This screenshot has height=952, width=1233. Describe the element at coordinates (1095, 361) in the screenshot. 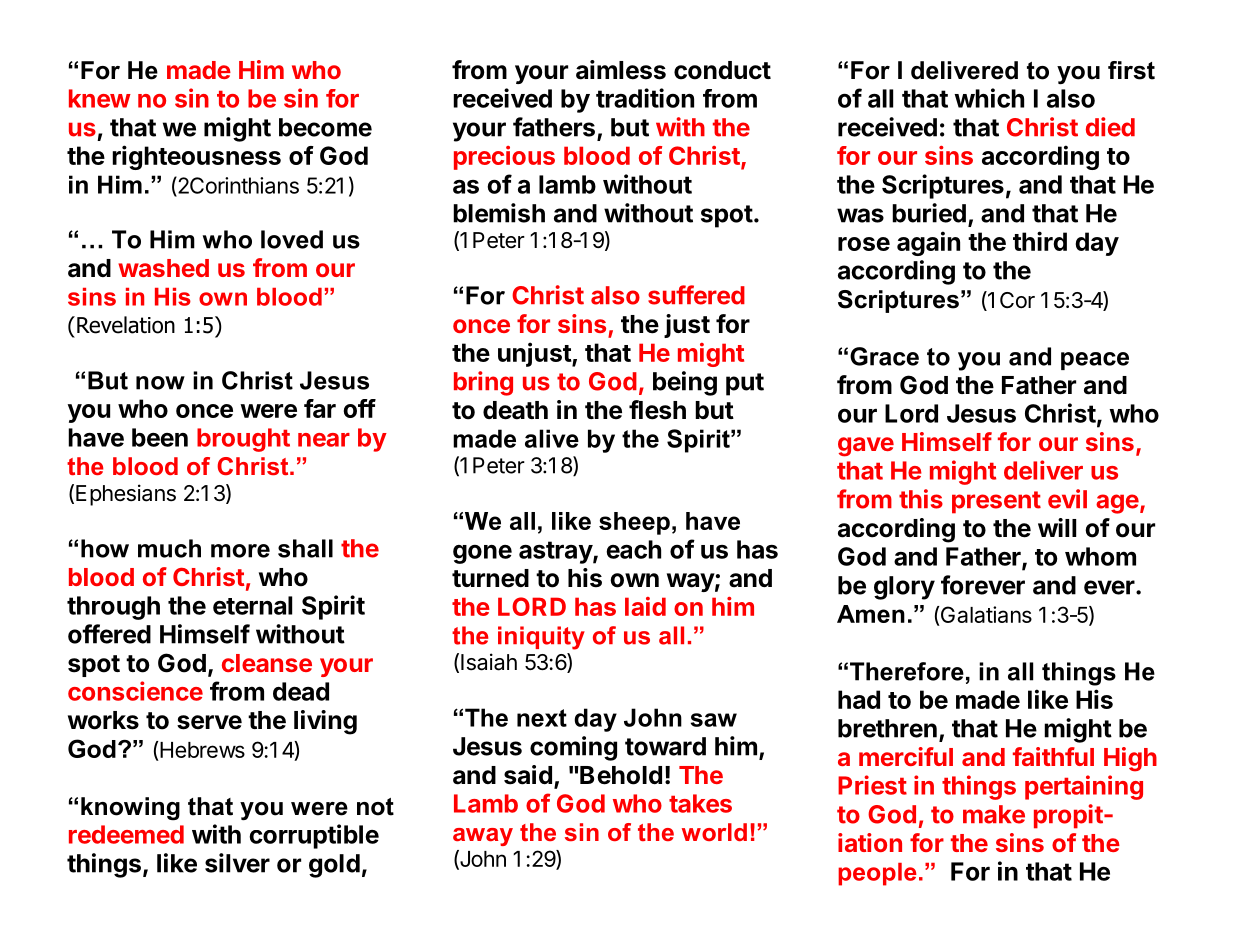

I see `peace` at that location.
